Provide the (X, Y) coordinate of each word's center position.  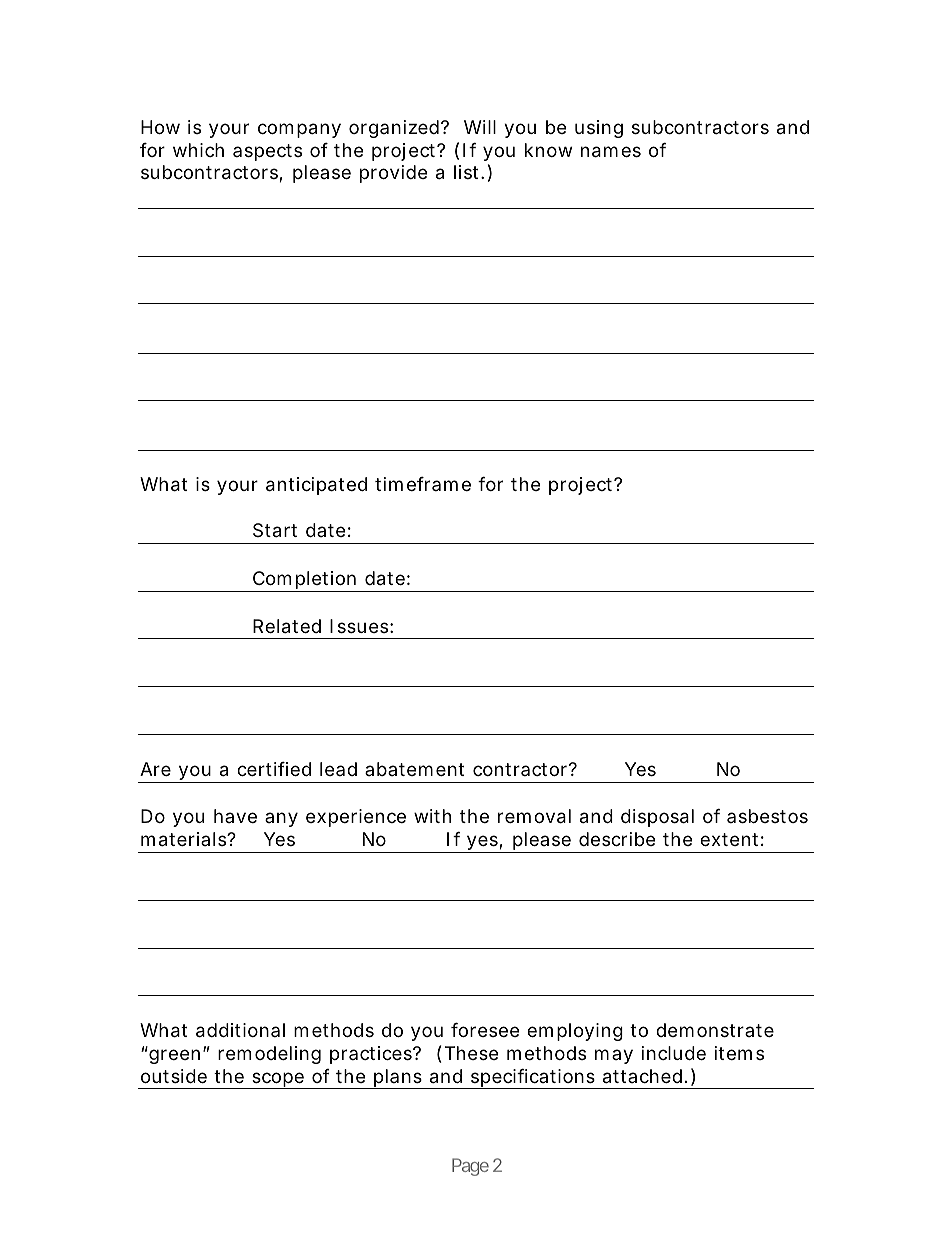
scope (278, 1080)
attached (642, 1076)
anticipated (316, 486)
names (611, 152)
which (198, 150)
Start (275, 530)
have (235, 816)
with (432, 816)
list (468, 172)
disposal (657, 818)
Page (470, 1167)
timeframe (423, 484)
